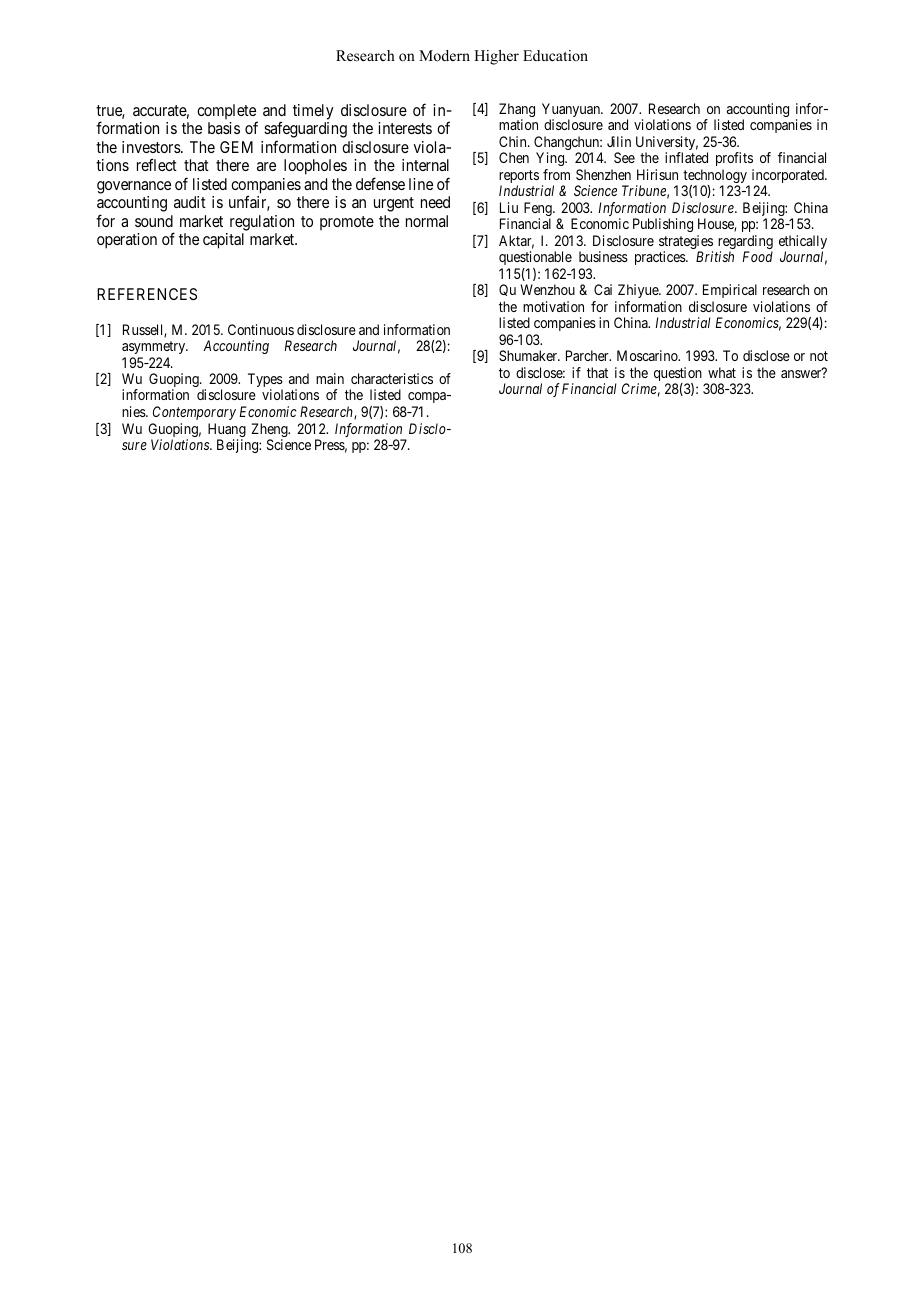 Image resolution: width=924 pixels, height=1305 pixels. What do you see at coordinates (555, 55) in the screenshot?
I see `Education` at bounding box center [555, 55].
